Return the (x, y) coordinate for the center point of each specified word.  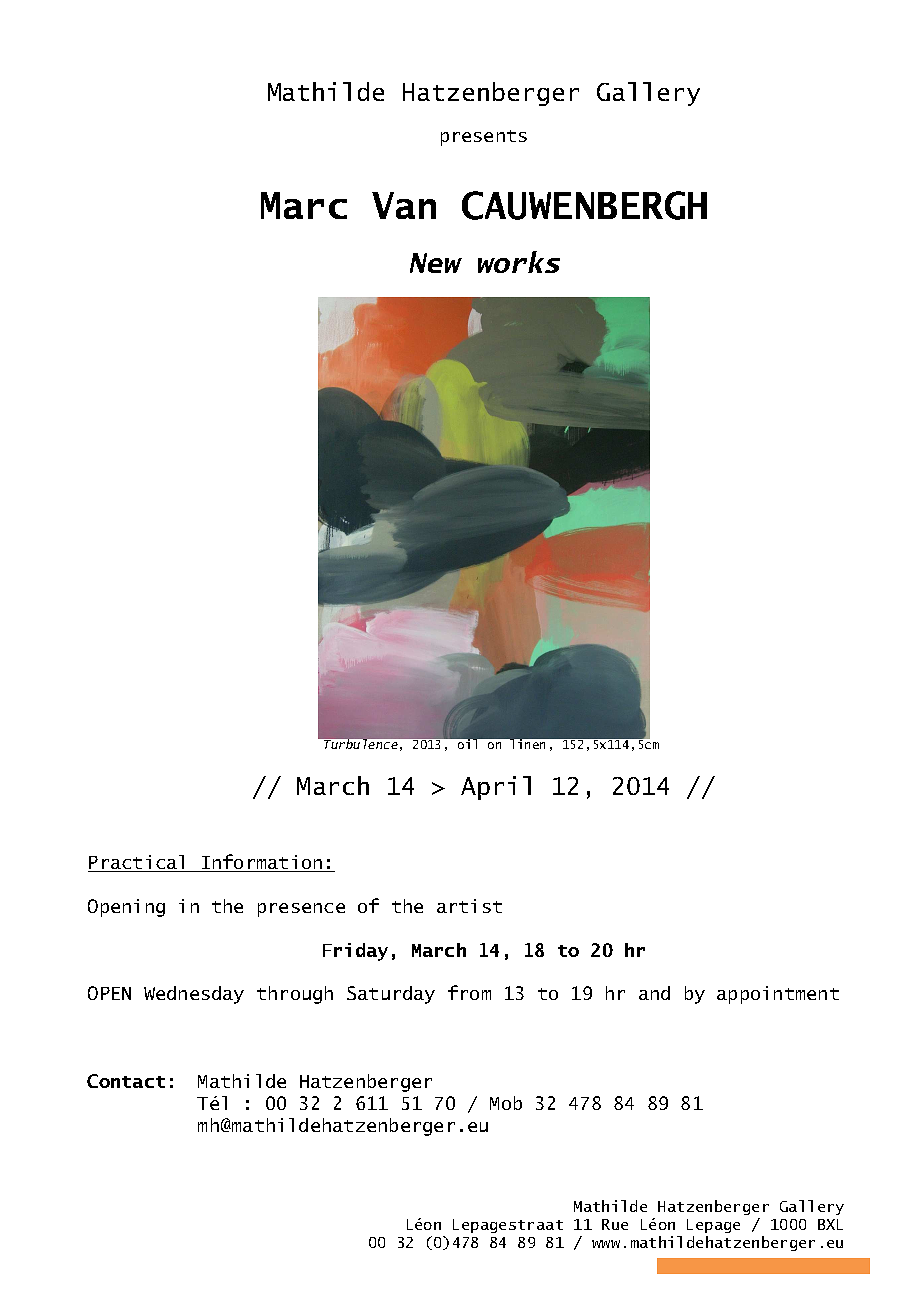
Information (262, 863)
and (654, 993)
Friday (355, 952)
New (436, 263)
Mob (506, 1103)
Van (404, 205)
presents (484, 138)
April (496, 788)
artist (469, 906)
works (519, 262)
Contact (126, 1081)
